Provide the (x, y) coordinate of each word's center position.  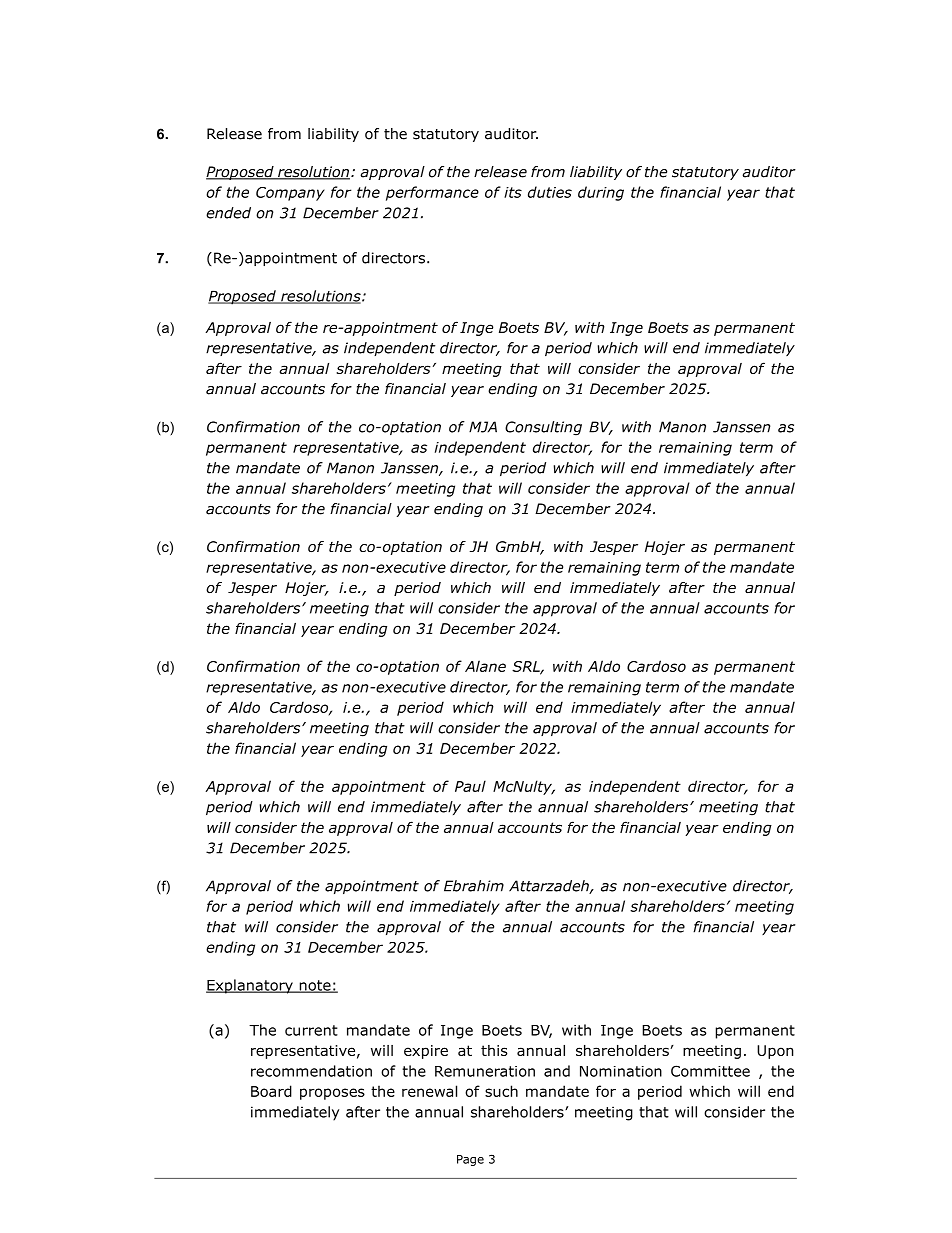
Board (271, 1091)
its (513, 192)
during (601, 193)
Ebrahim (474, 886)
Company (290, 194)
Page (470, 1160)
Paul (470, 786)
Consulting (543, 428)
